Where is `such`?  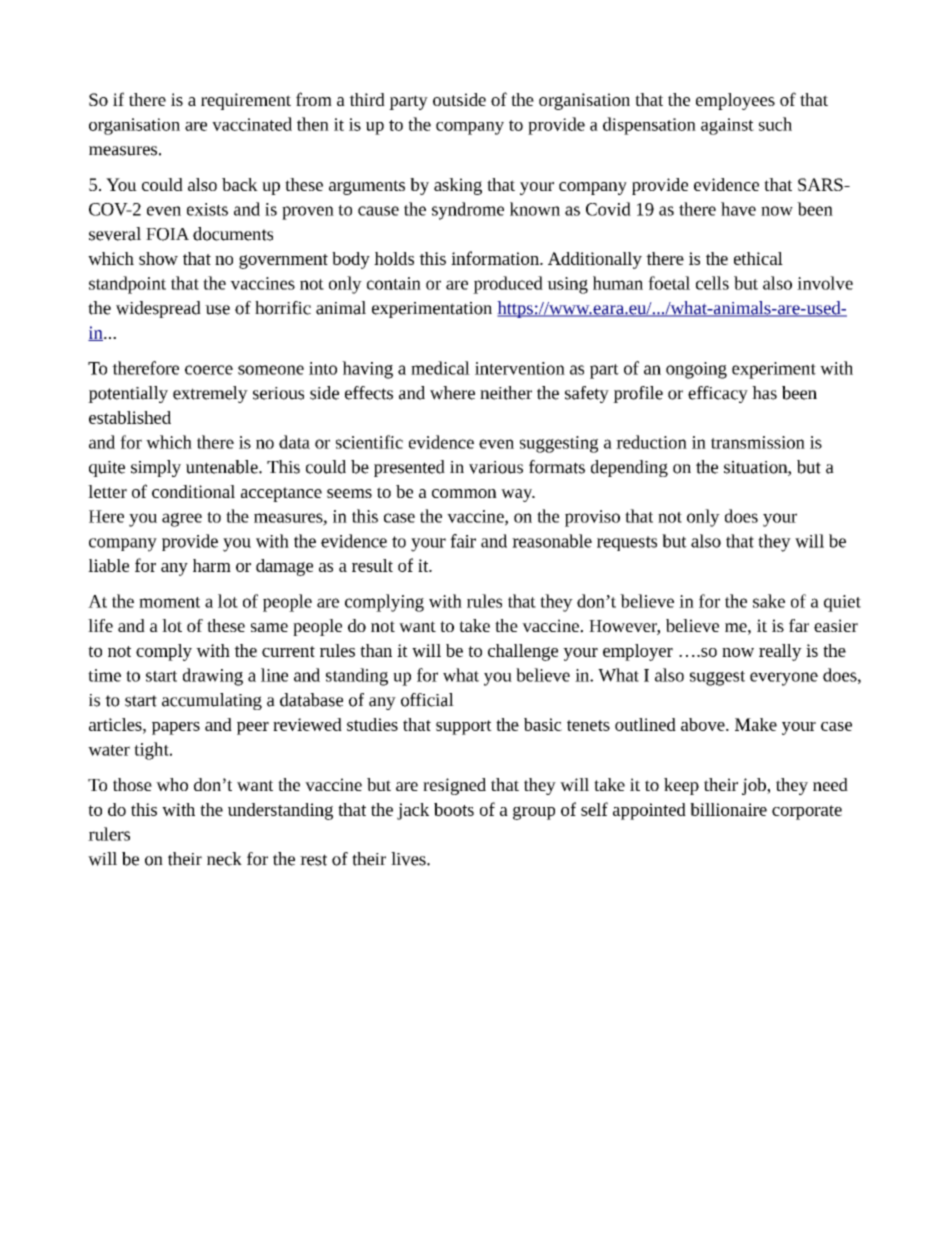 such is located at coordinates (775, 124).
